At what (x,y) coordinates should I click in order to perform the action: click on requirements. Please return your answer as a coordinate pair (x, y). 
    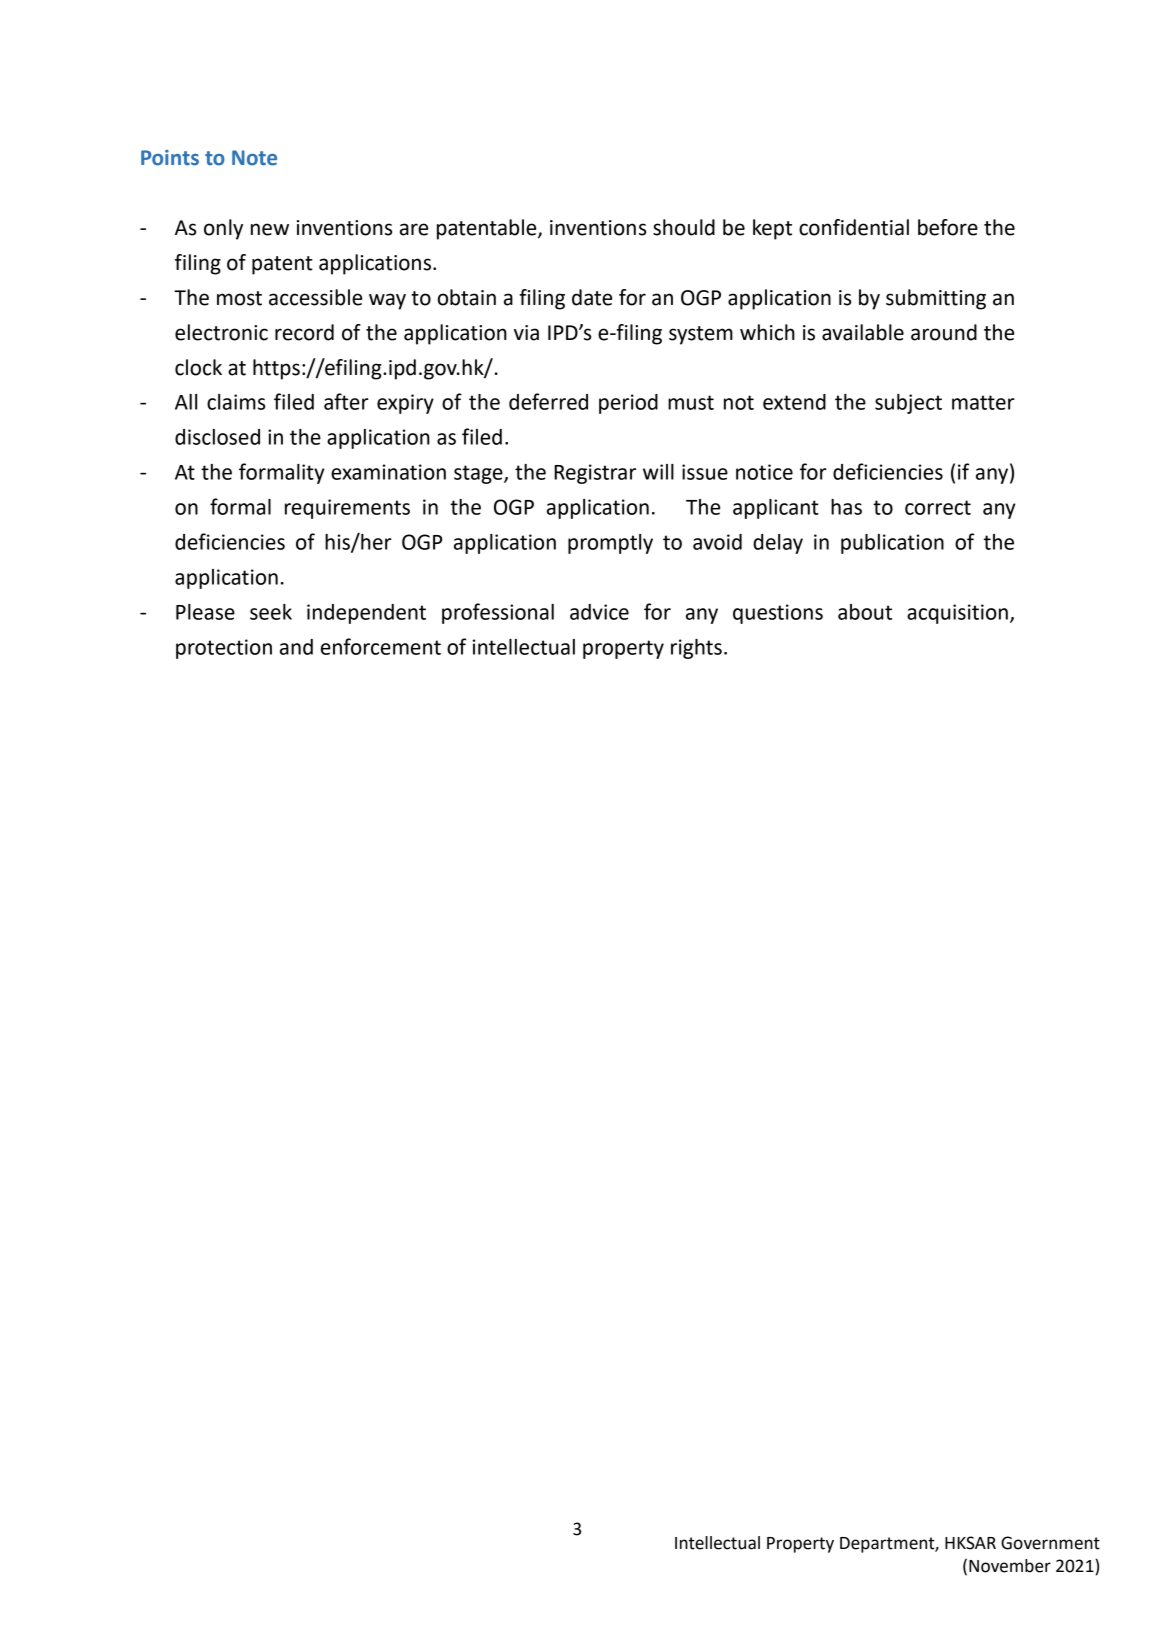
    Looking at the image, I should click on (347, 509).
